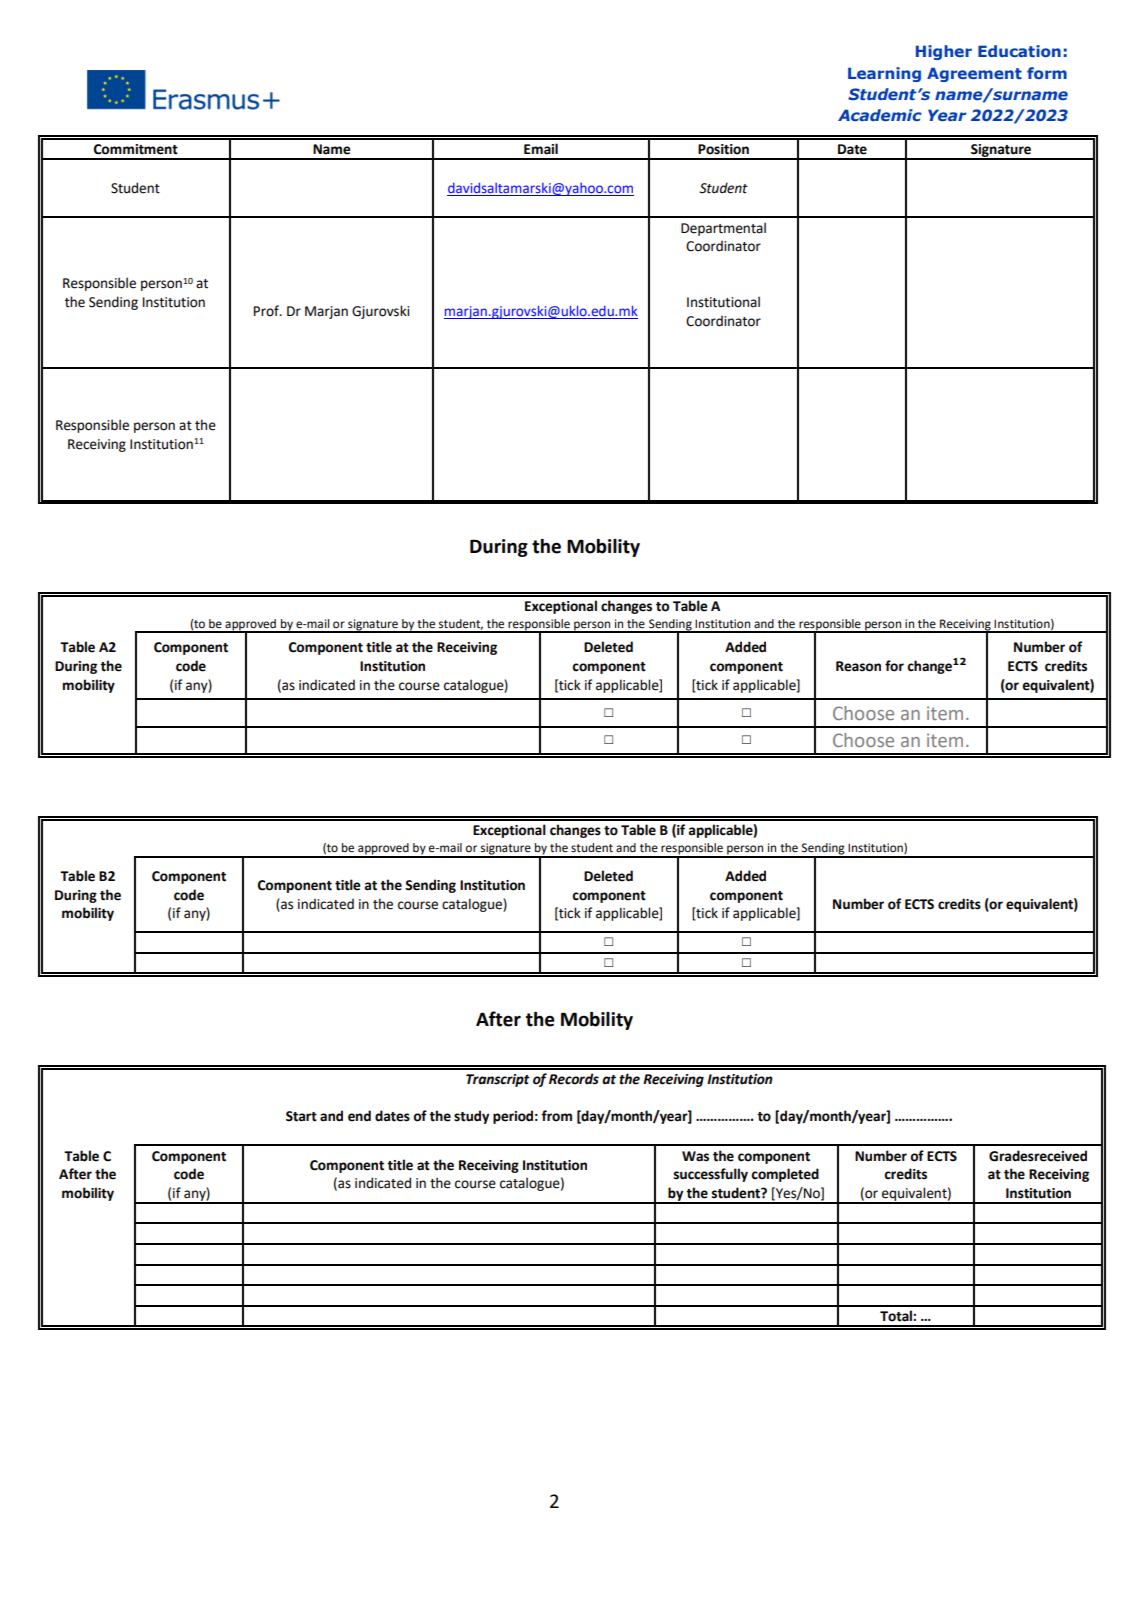 Image resolution: width=1136 pixels, height=1607 pixels. Describe the element at coordinates (301, 1116) in the screenshot. I see `Start` at that location.
